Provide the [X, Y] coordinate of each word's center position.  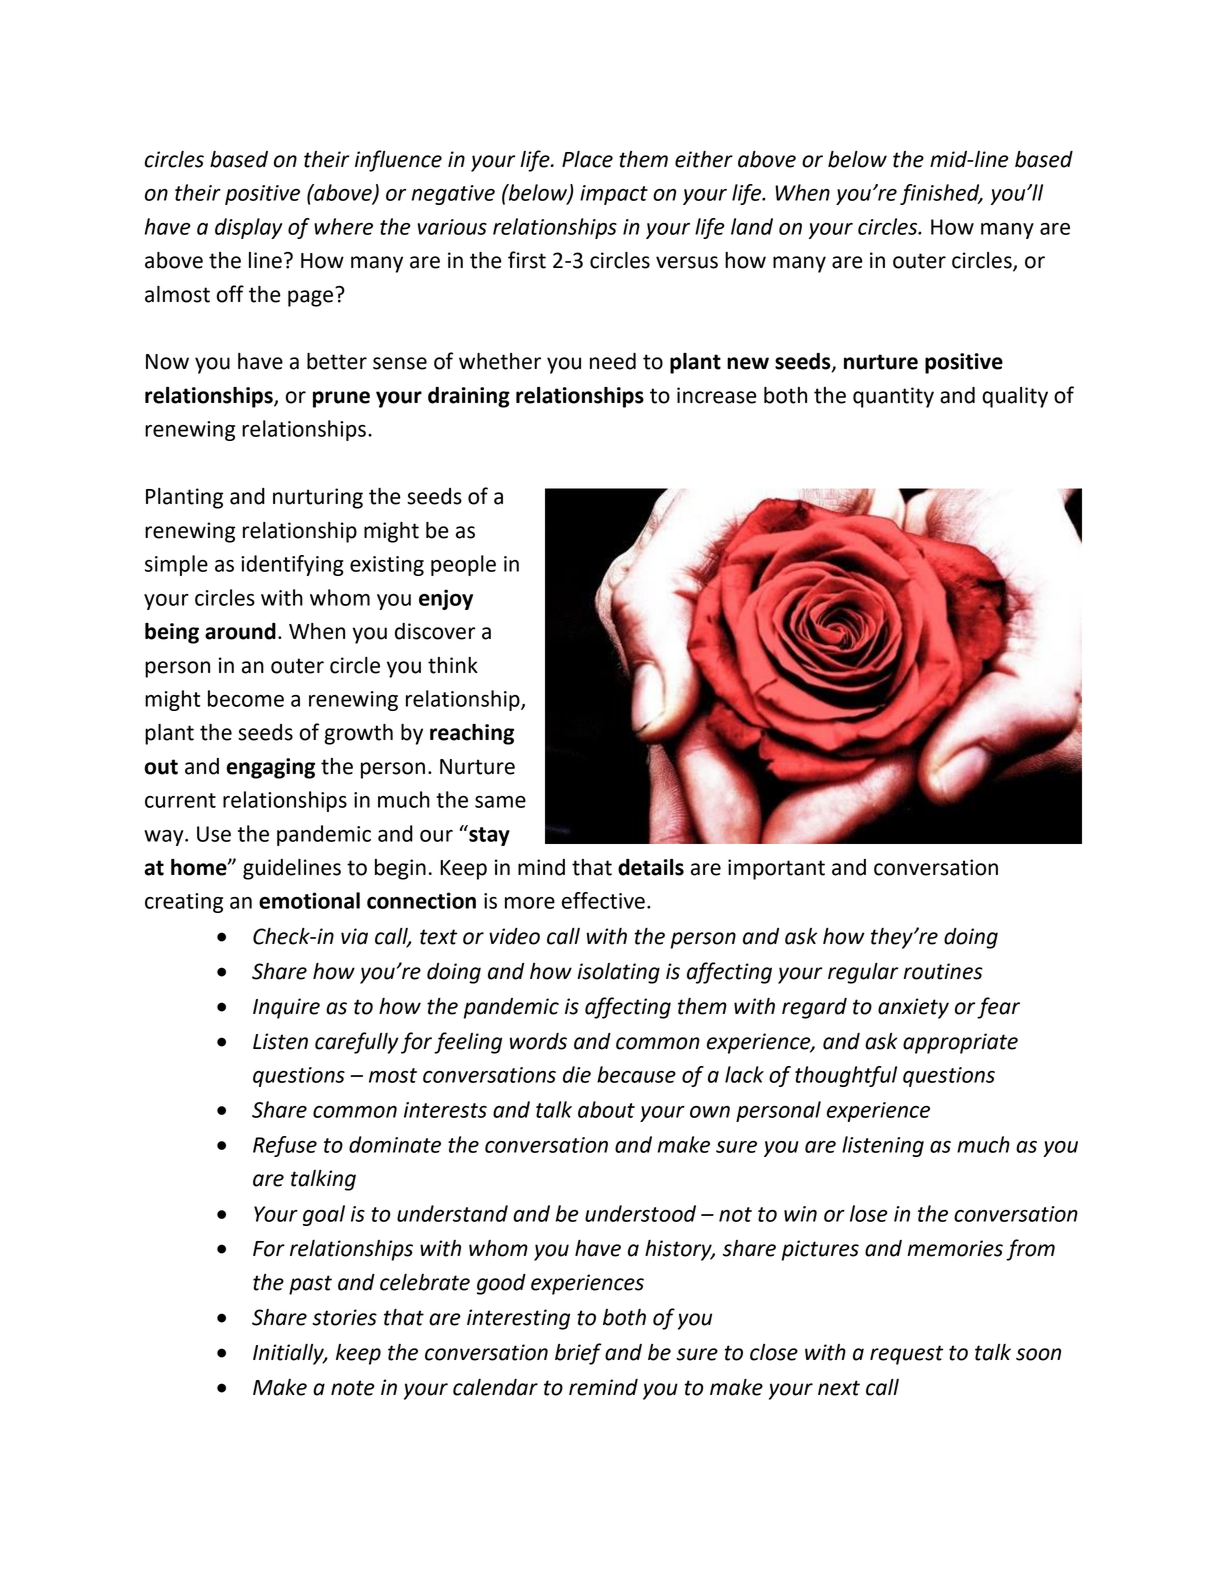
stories [344, 1317]
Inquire [286, 1008]
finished [941, 194]
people [463, 565]
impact [614, 195]
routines [943, 971]
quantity [893, 397]
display [248, 228]
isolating [618, 973]
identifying [292, 565]
